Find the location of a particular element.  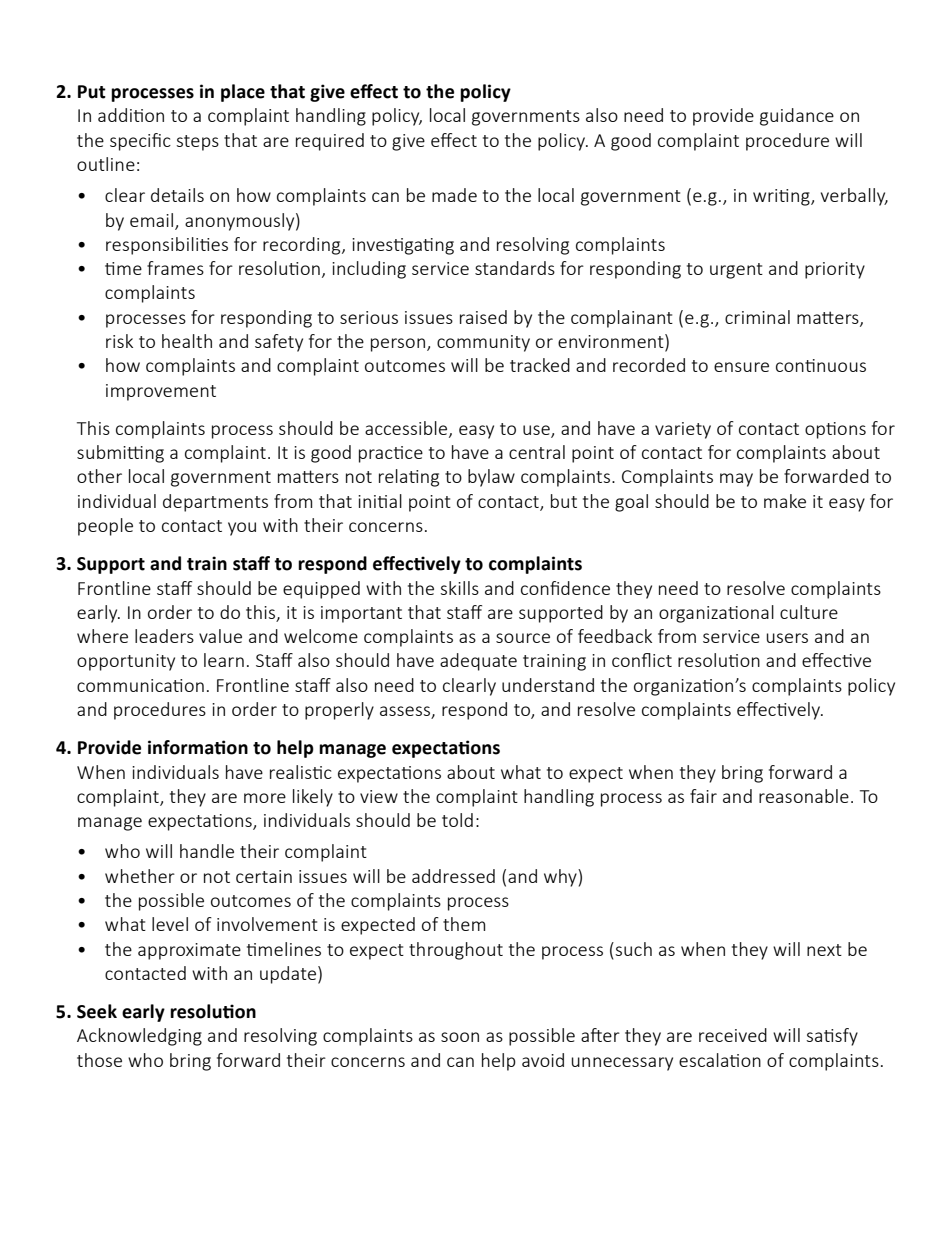

addressed is located at coordinates (453, 876).
